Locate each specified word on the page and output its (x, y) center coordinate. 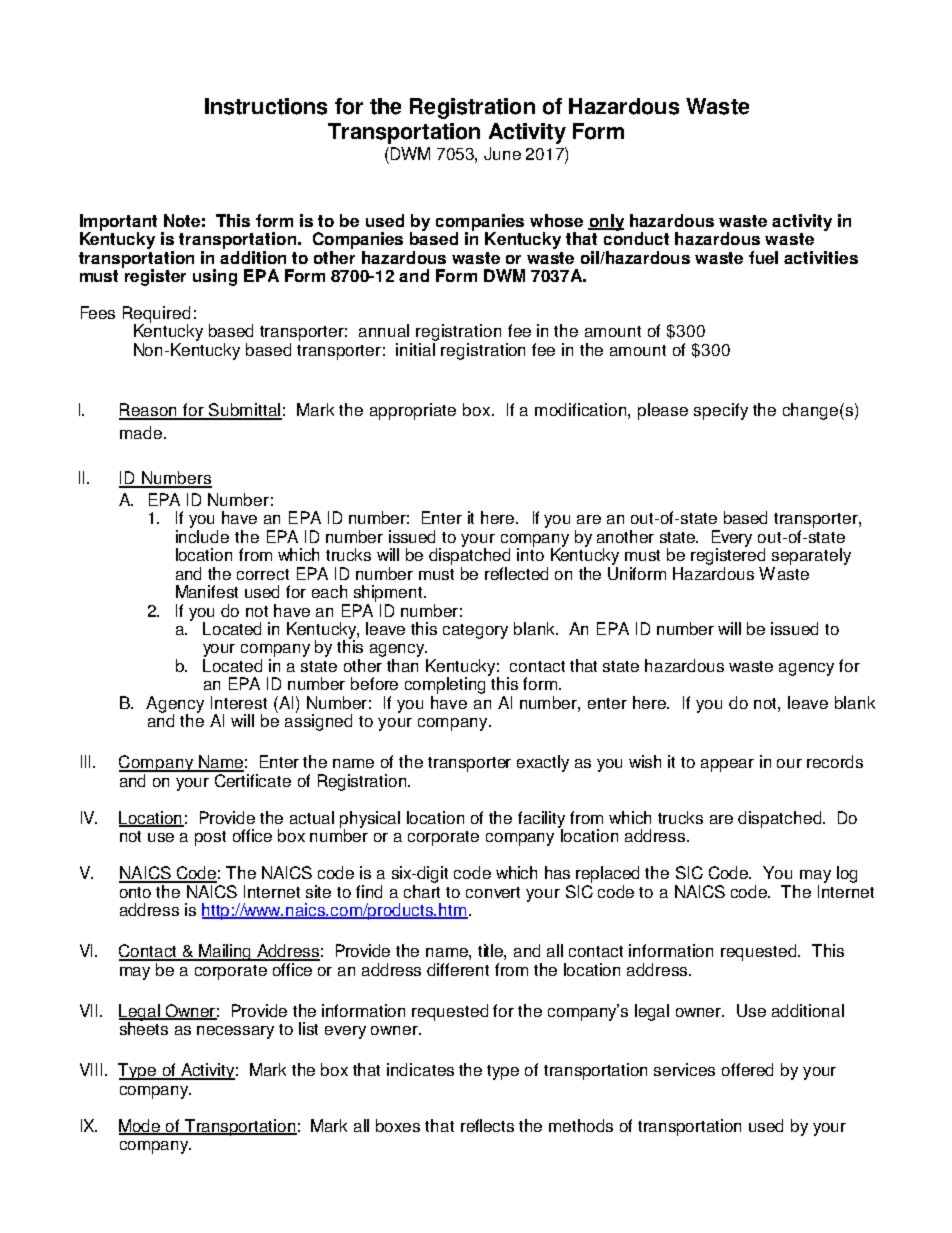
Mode (141, 1126)
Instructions (266, 106)
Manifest (207, 591)
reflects (487, 1125)
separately (811, 558)
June (502, 153)
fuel (763, 257)
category (475, 631)
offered (747, 1069)
